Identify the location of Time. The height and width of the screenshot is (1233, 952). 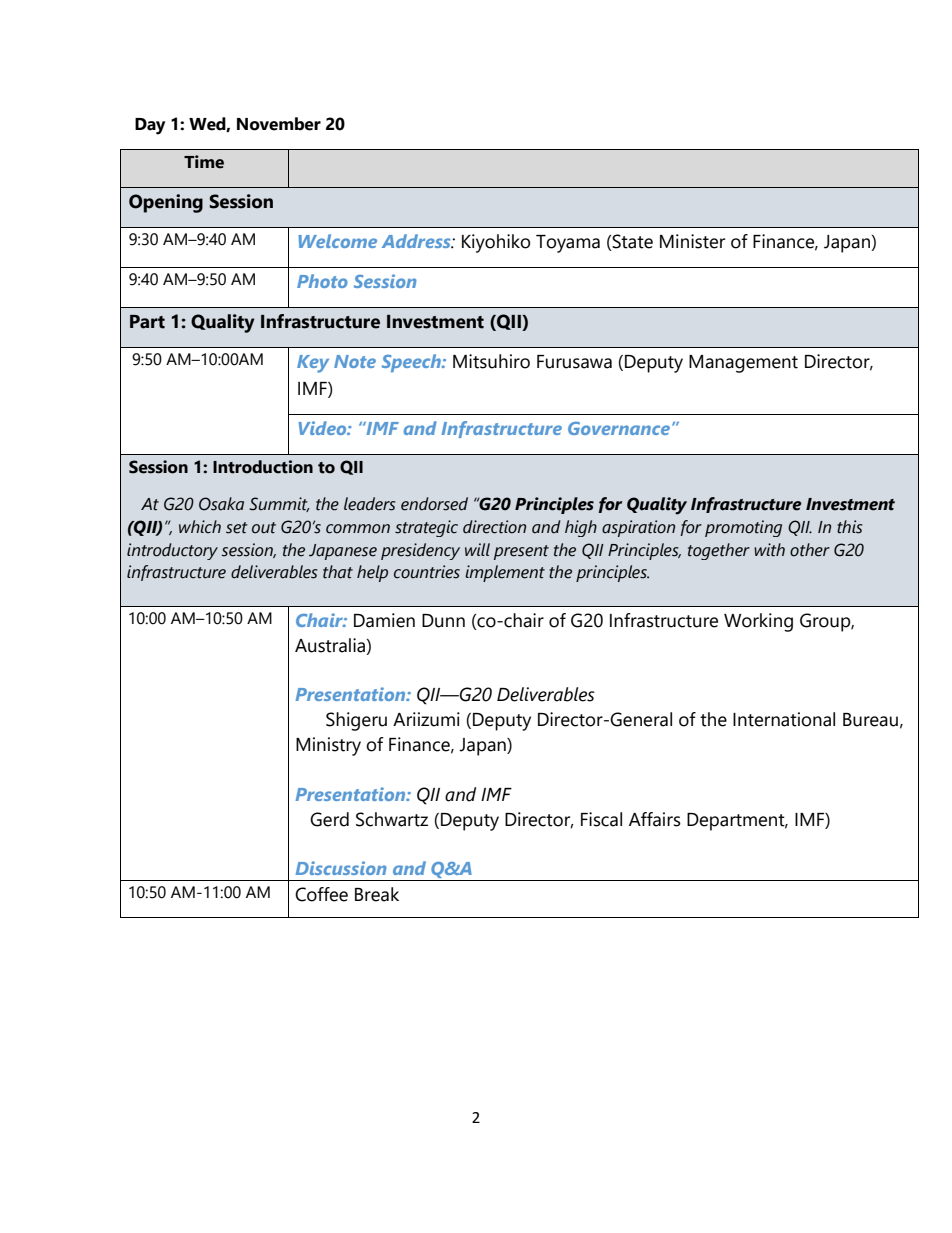
(204, 162).
